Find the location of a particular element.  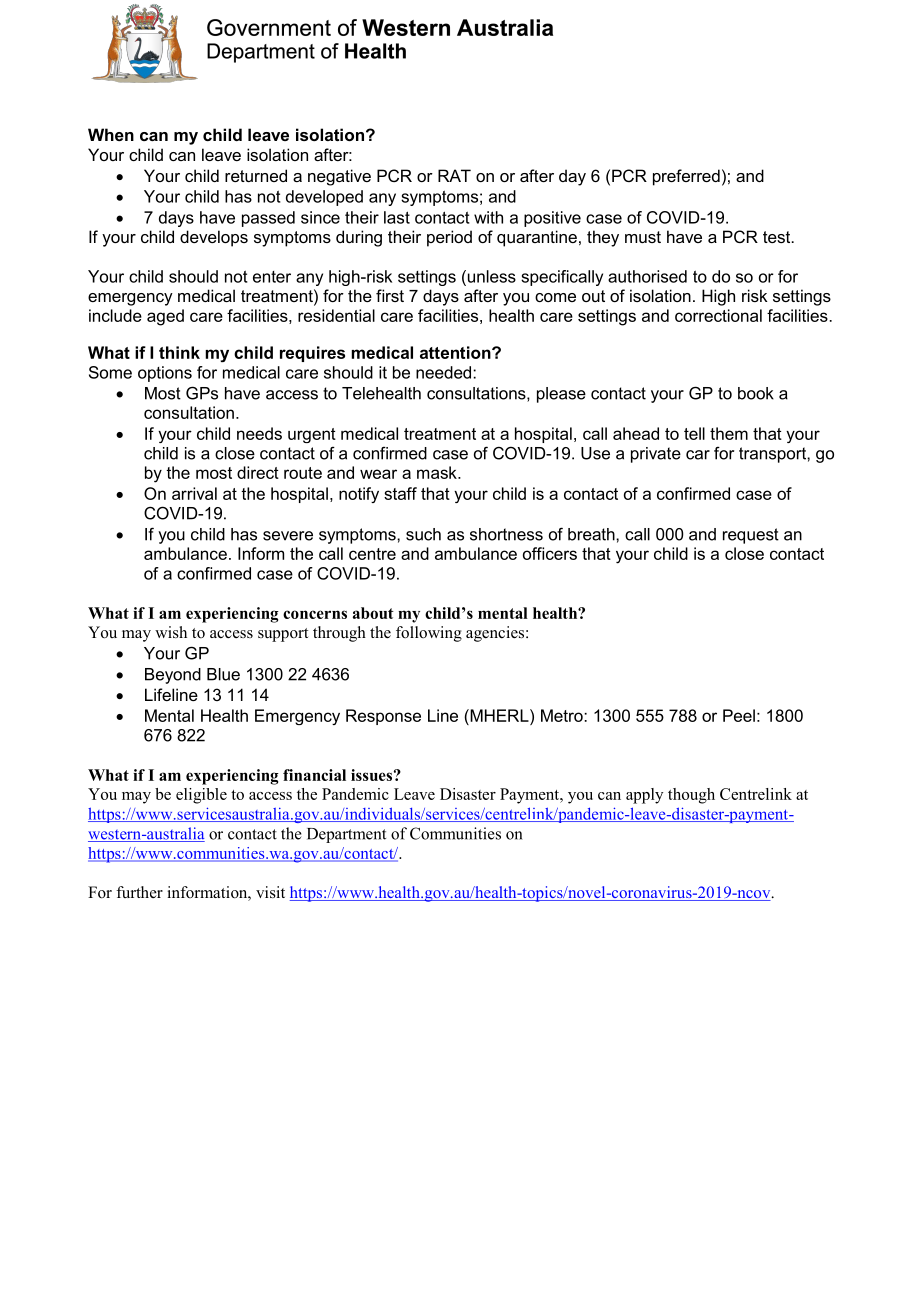

attention is located at coordinates (456, 352).
